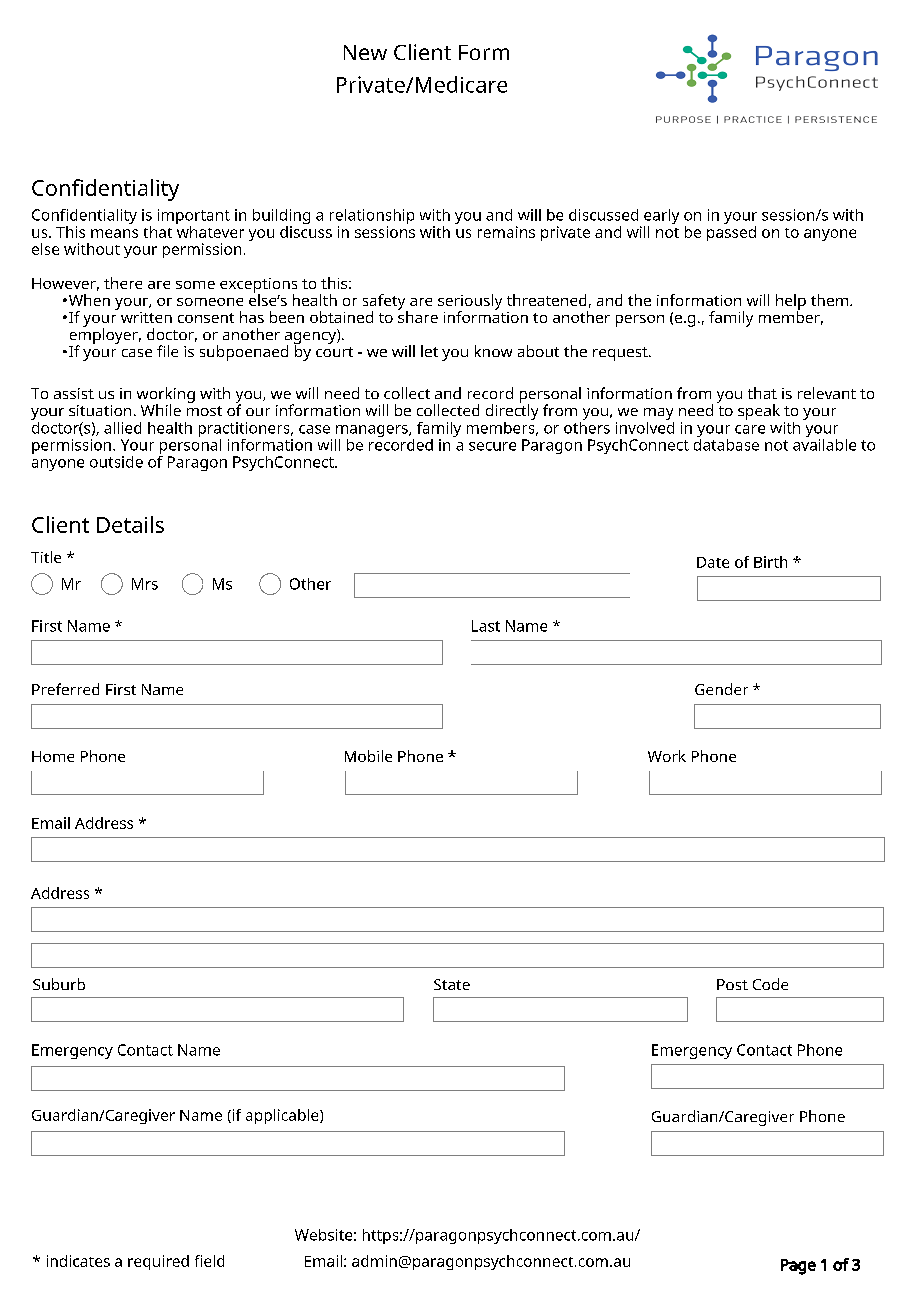  I want to click on Last, so click(486, 626).
